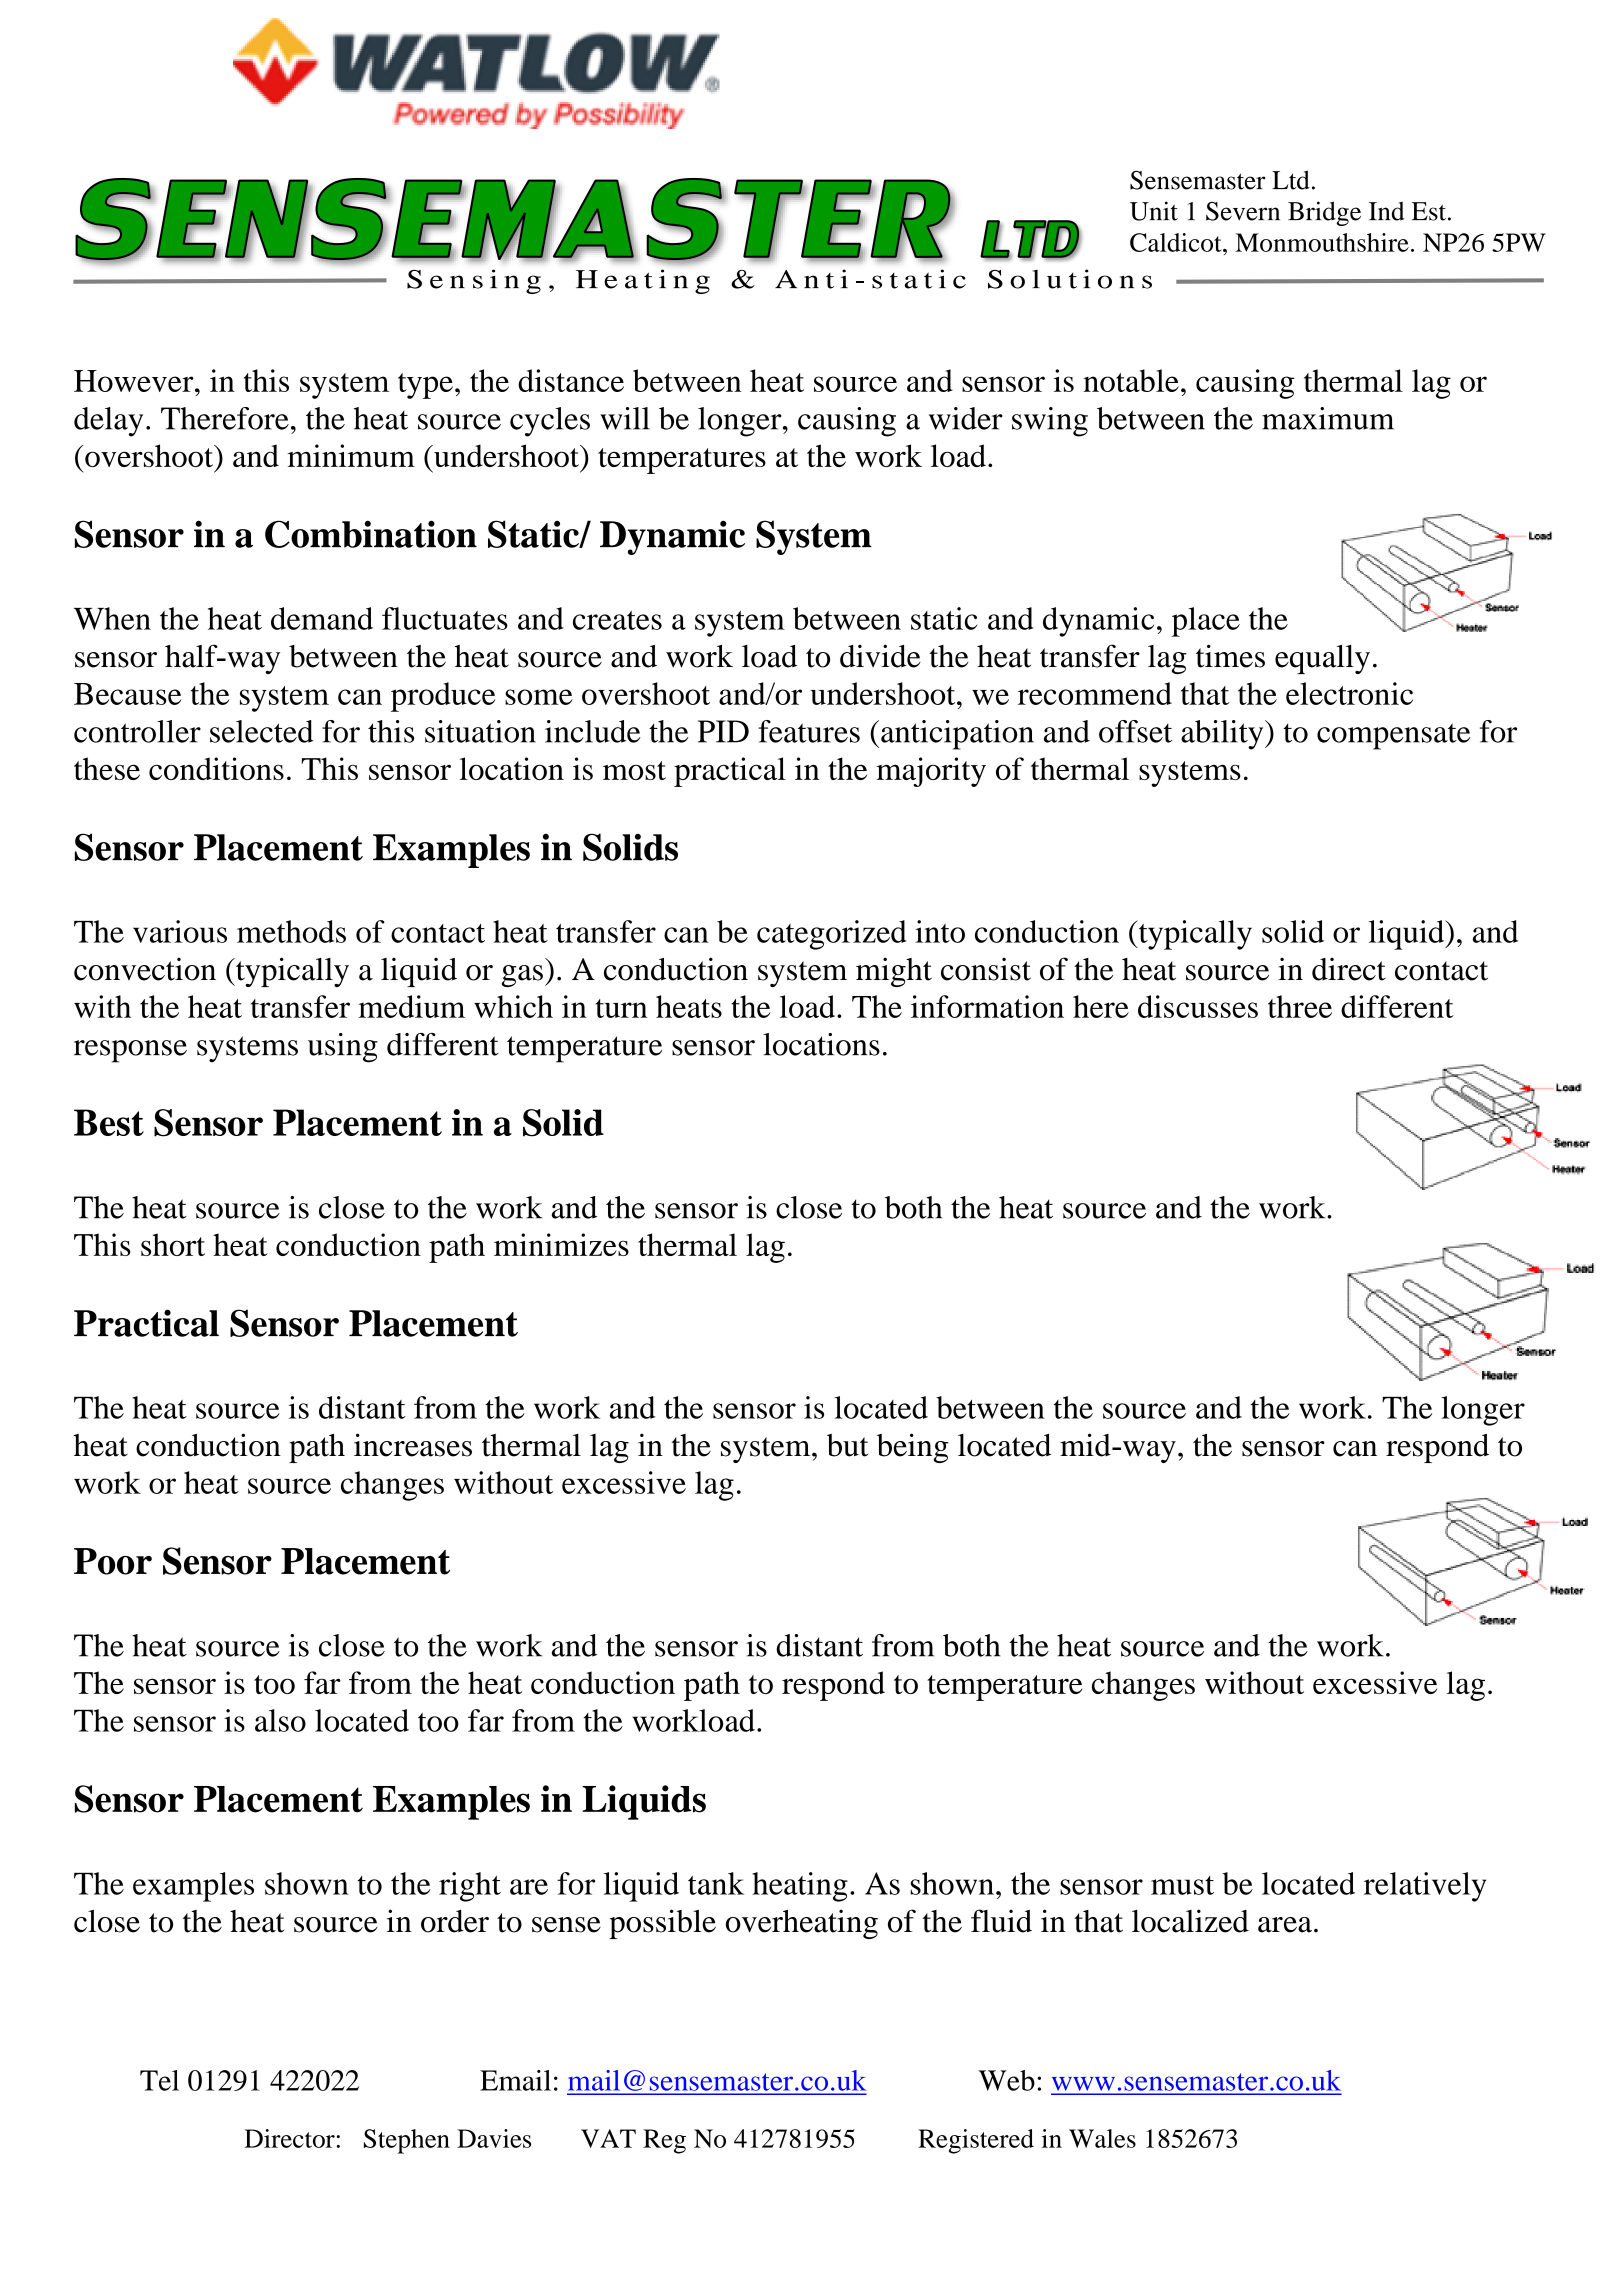  Describe the element at coordinates (608, 2138) in the screenshot. I see `VAT` at that location.
